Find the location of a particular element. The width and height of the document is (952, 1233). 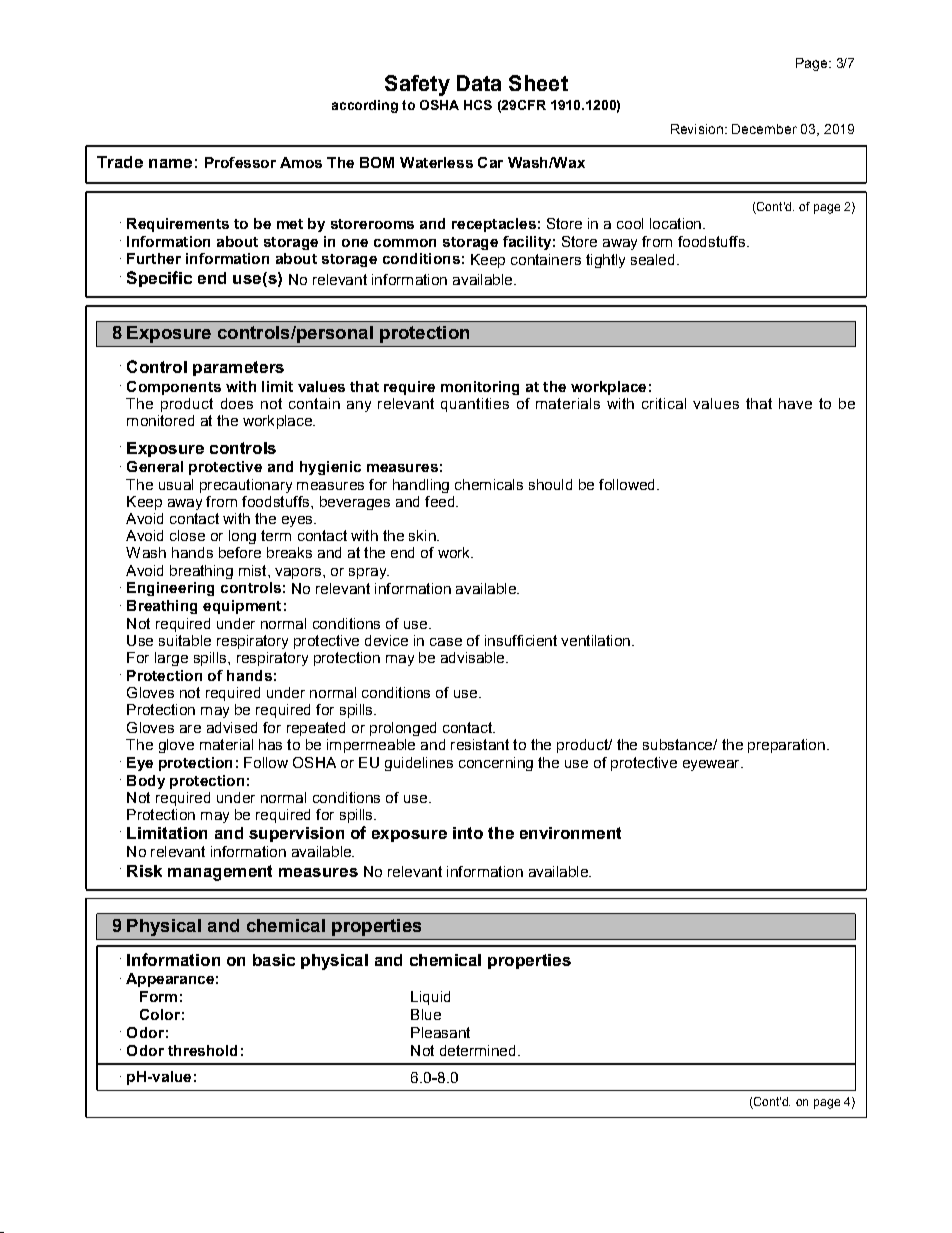

Engineering is located at coordinates (170, 589).
